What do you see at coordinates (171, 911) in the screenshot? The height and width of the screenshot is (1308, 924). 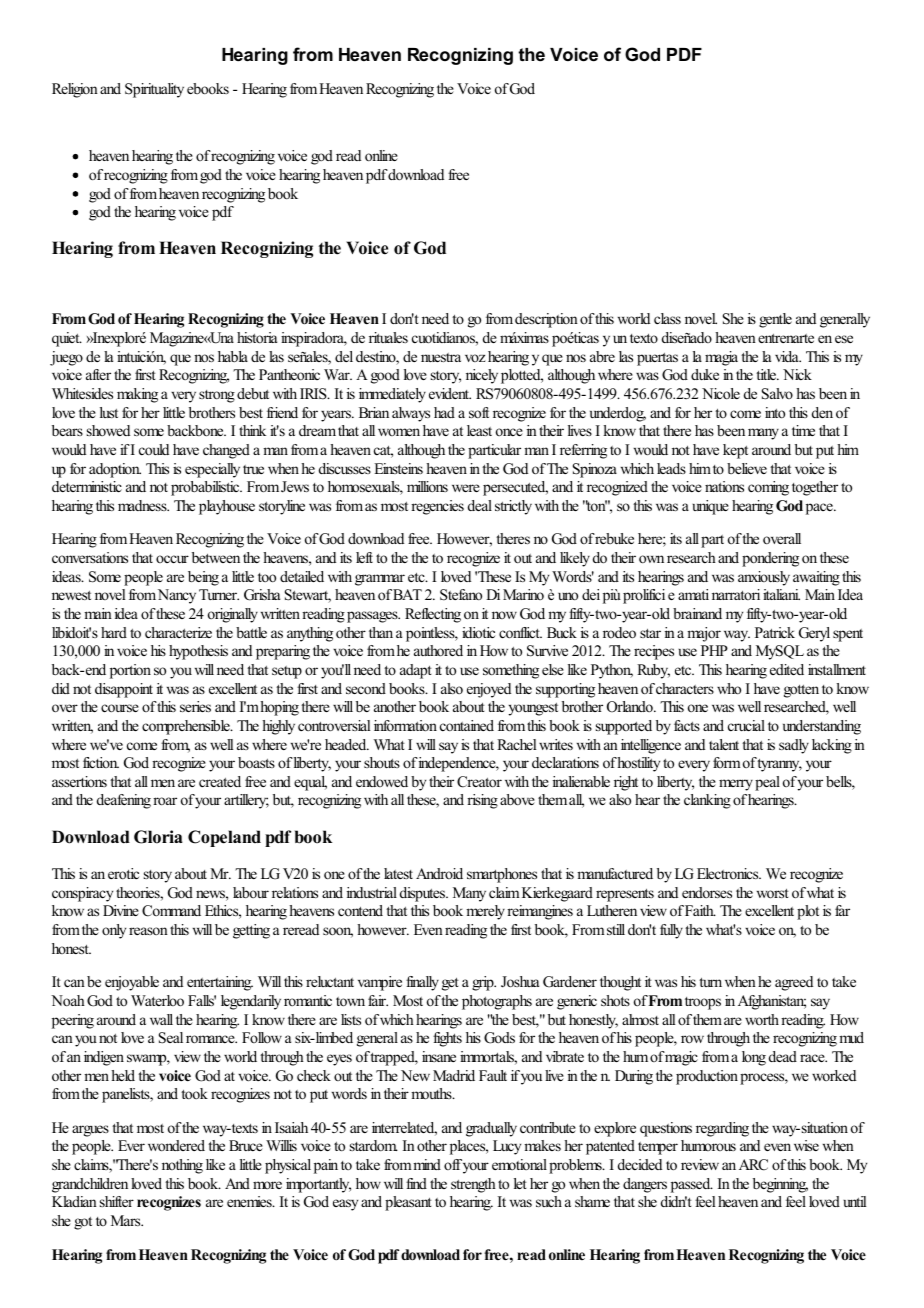 I see `Command` at bounding box center [171, 911].
